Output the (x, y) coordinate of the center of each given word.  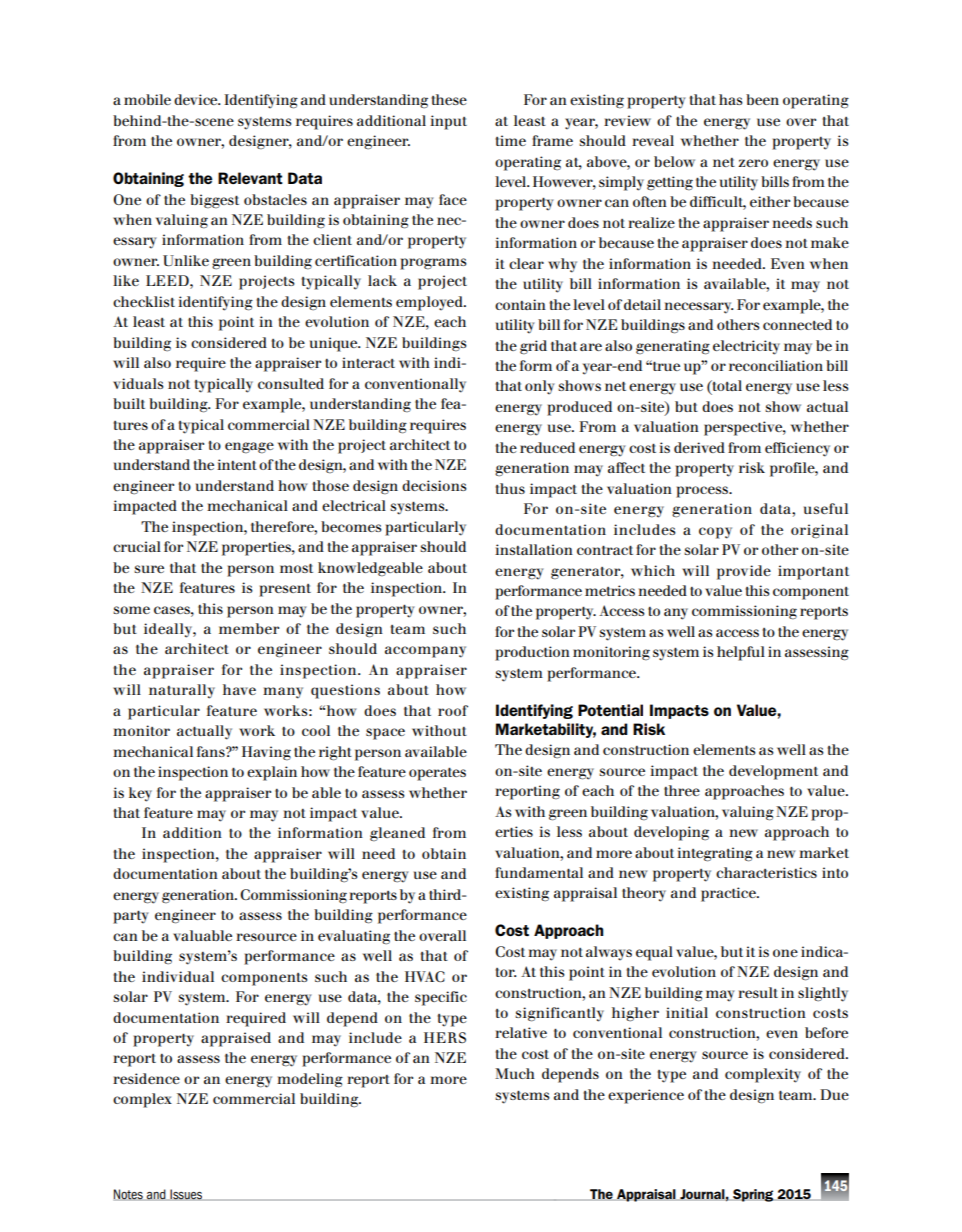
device (197, 99)
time (511, 140)
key (140, 794)
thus (510, 488)
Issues (186, 1195)
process (703, 492)
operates (437, 774)
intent (237, 464)
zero (753, 163)
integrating (715, 854)
